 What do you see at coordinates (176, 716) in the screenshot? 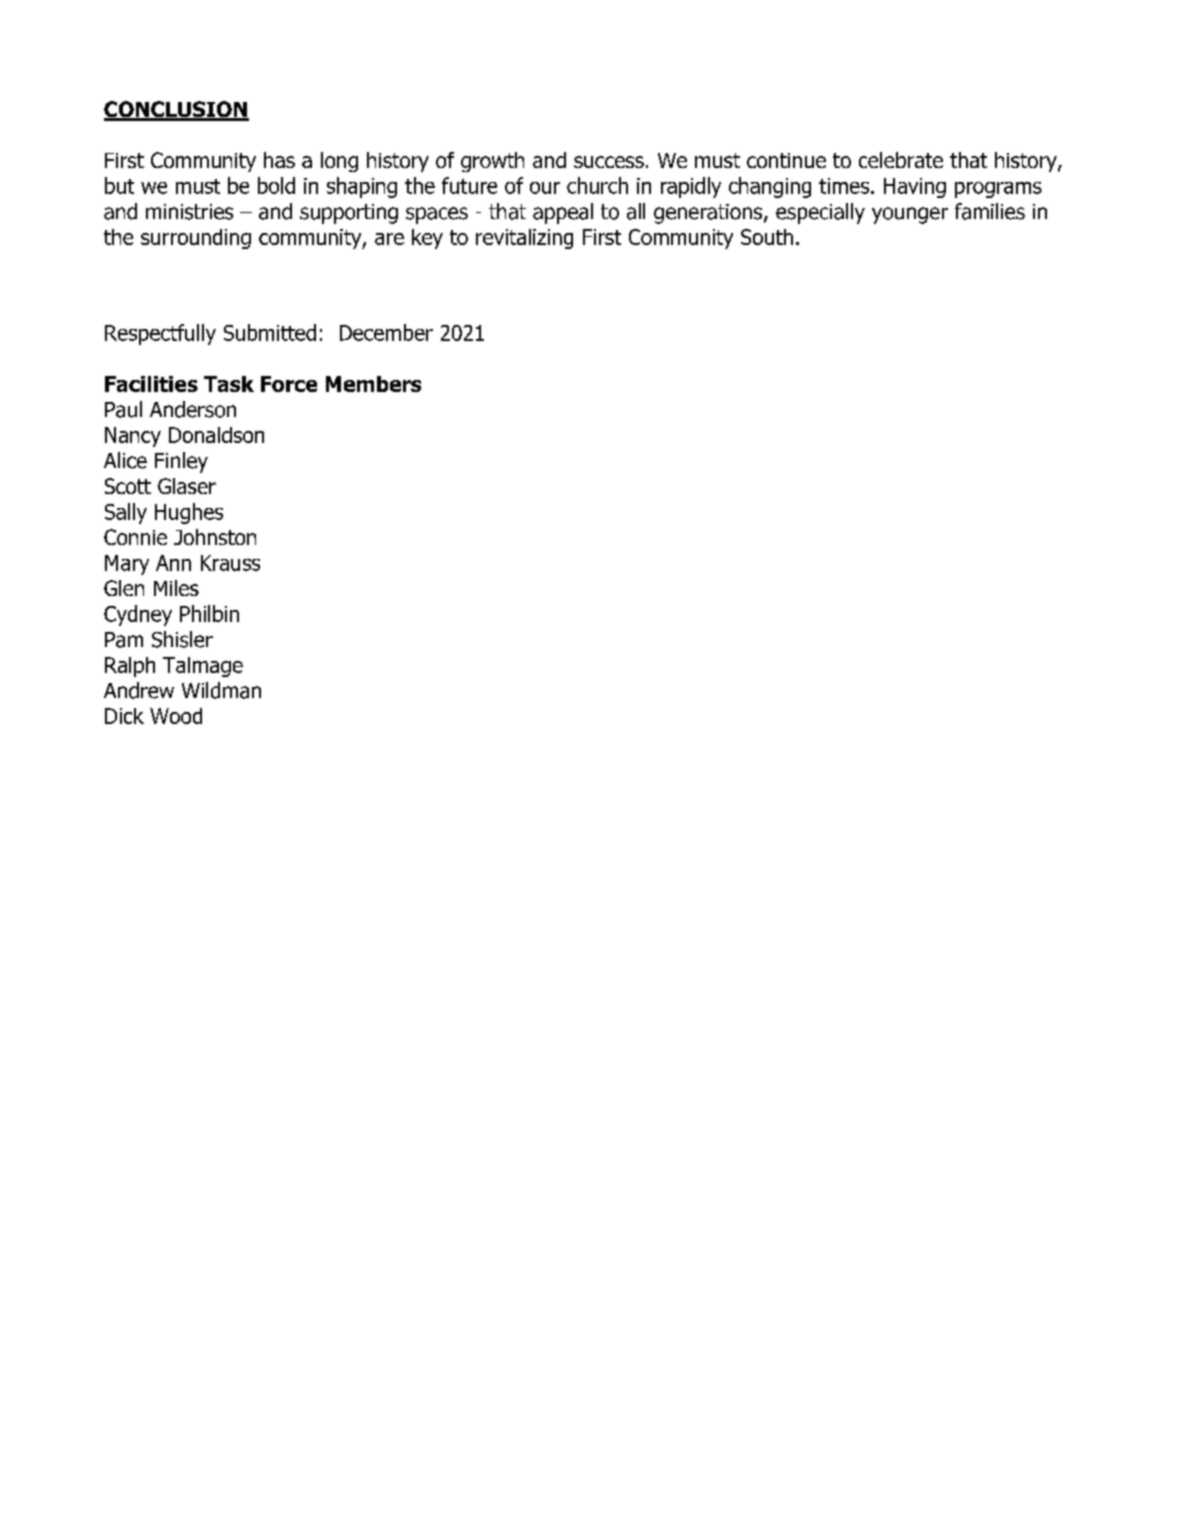
I see `Wood` at bounding box center [176, 716].
